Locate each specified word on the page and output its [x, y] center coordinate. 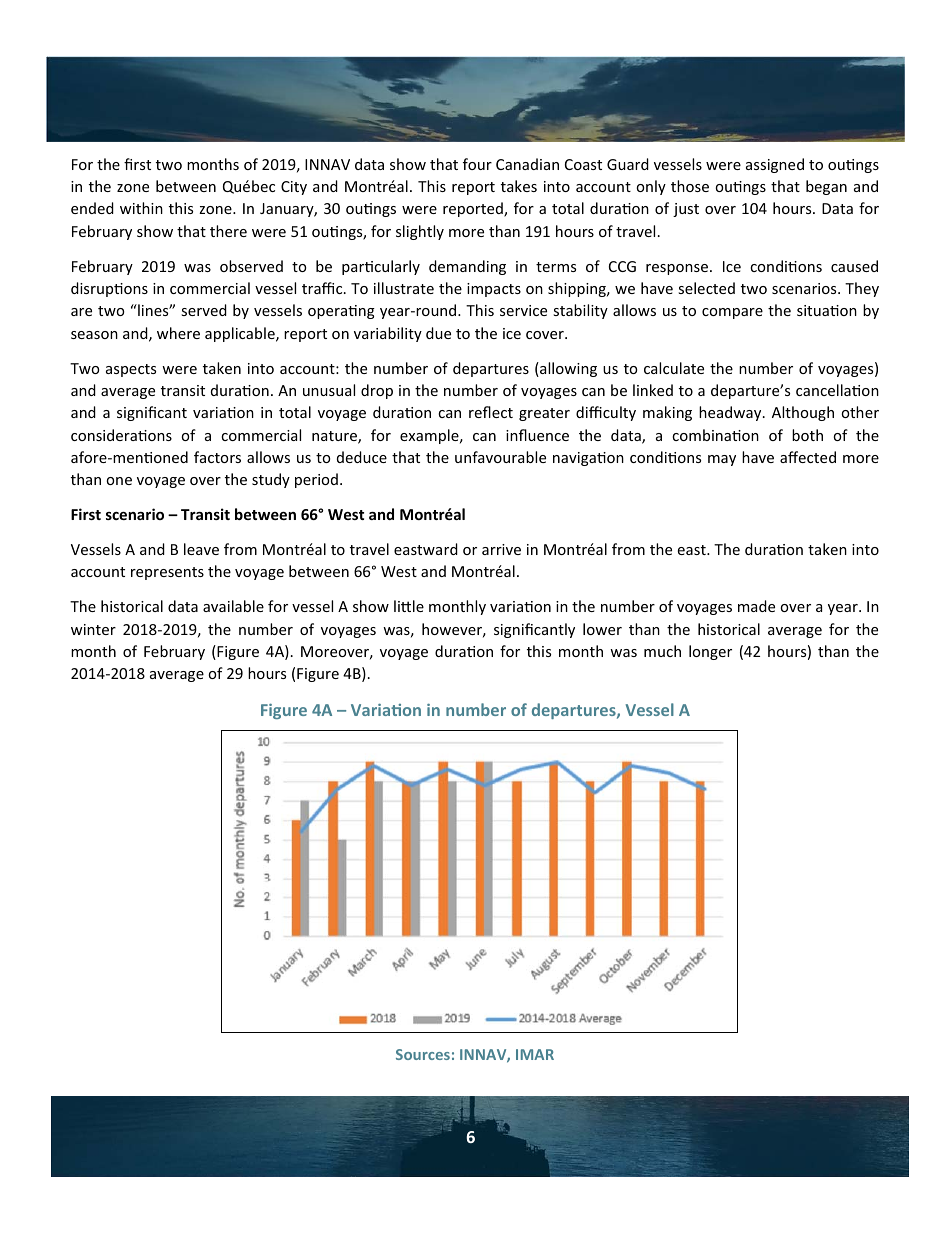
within [141, 208]
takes [519, 186]
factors [217, 457]
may [722, 460]
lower [602, 629]
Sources [423, 1054]
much [662, 651]
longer [710, 652]
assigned [775, 165]
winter [93, 629]
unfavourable [500, 457]
